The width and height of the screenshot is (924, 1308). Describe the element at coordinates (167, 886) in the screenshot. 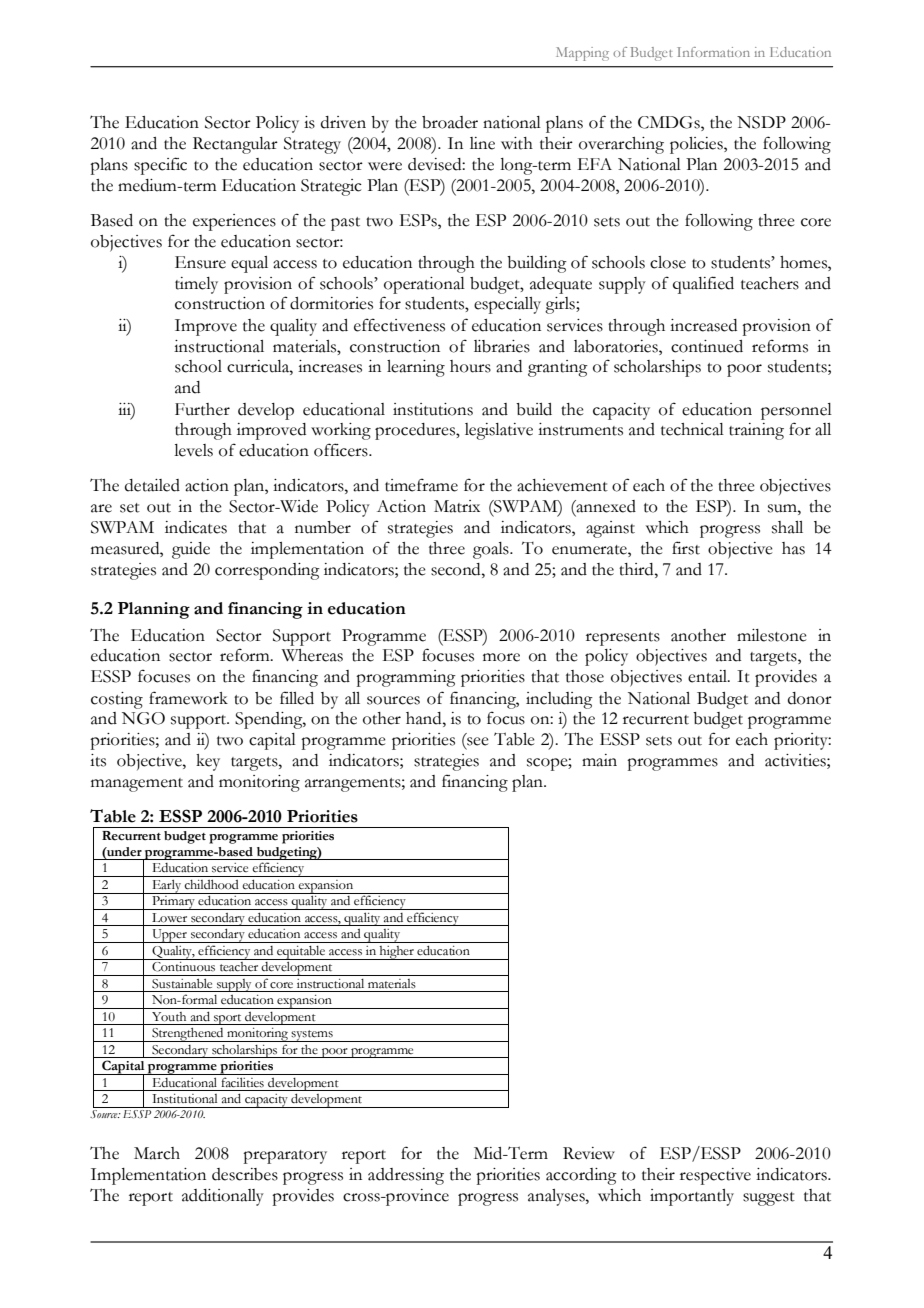

I see `Early` at that location.
